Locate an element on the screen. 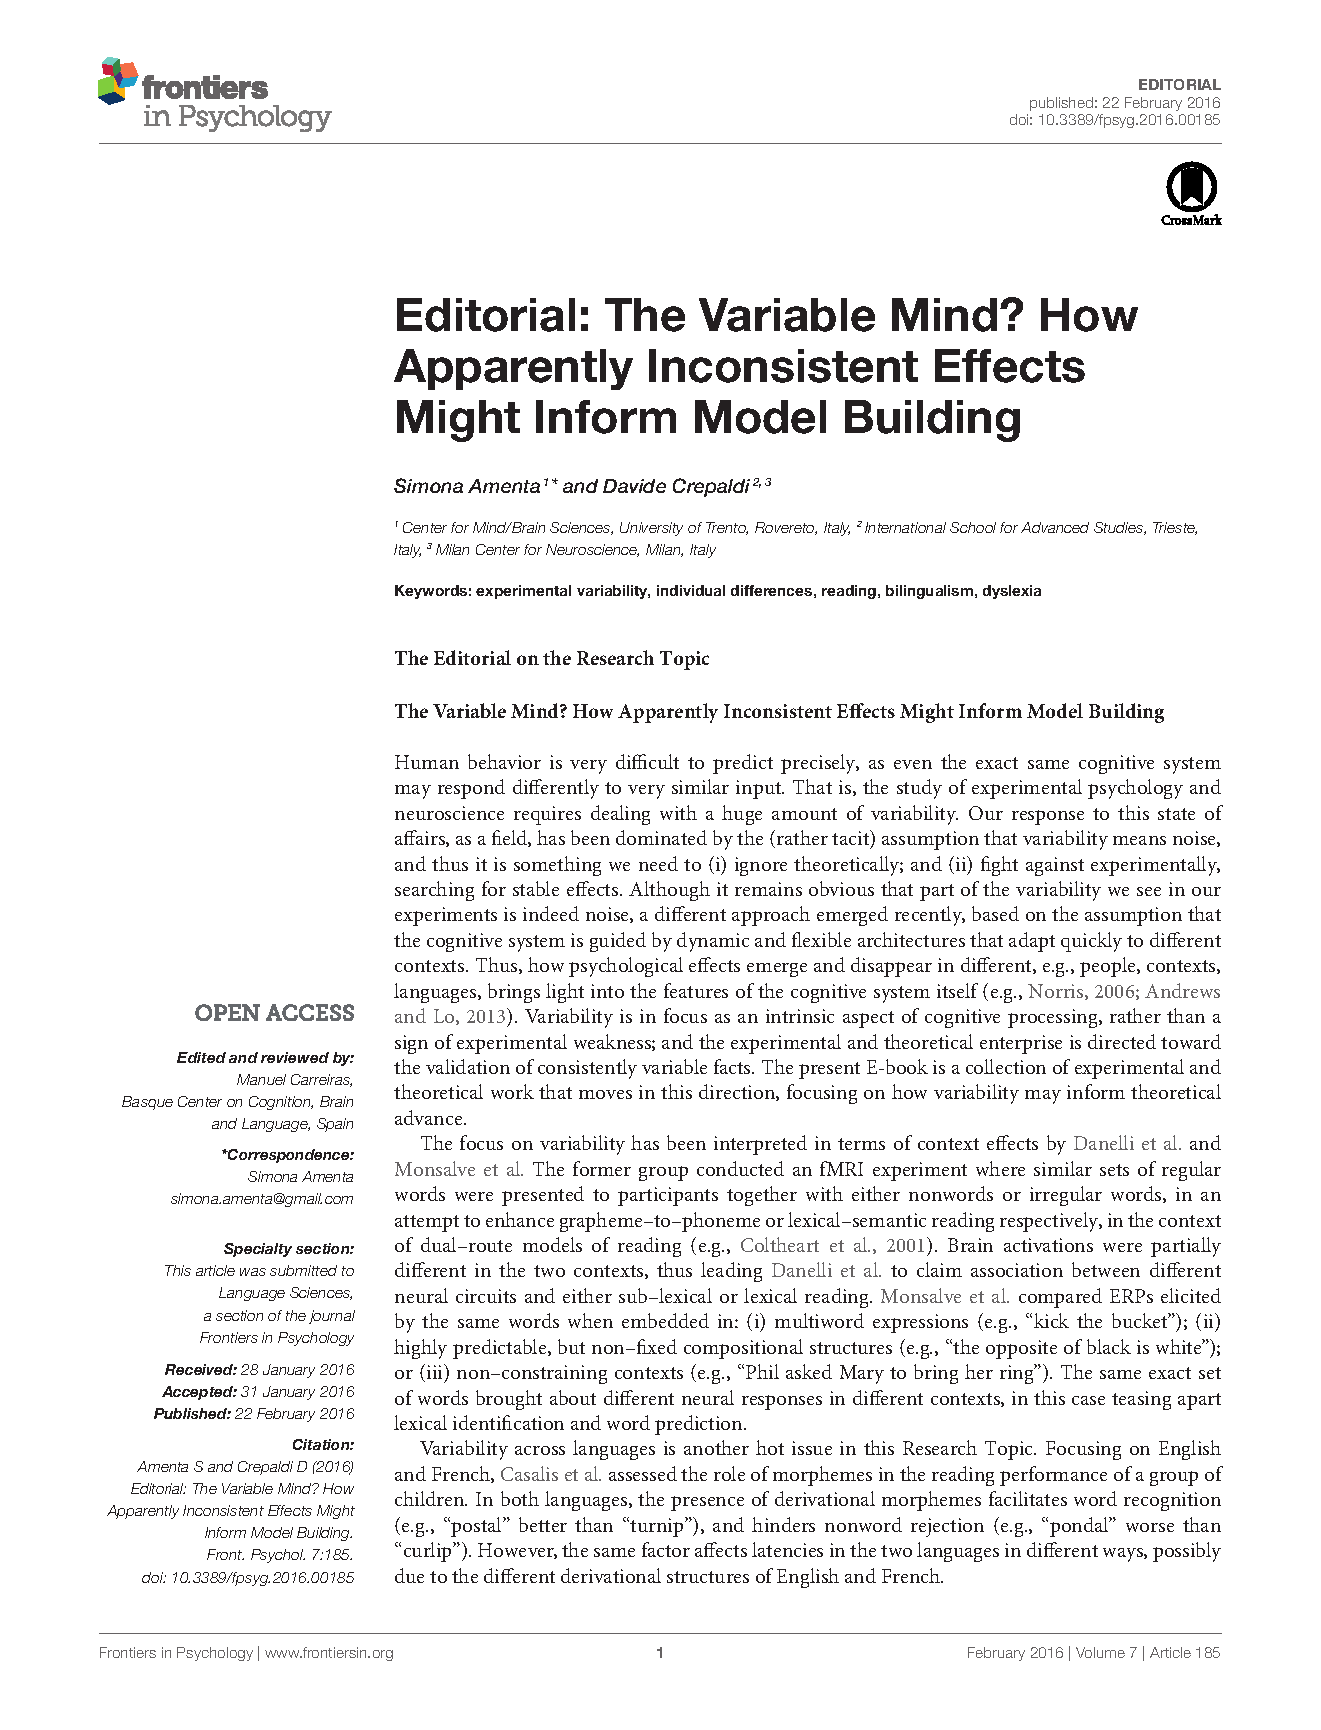 This screenshot has height=1730, width=1321. Davide is located at coordinates (634, 486).
